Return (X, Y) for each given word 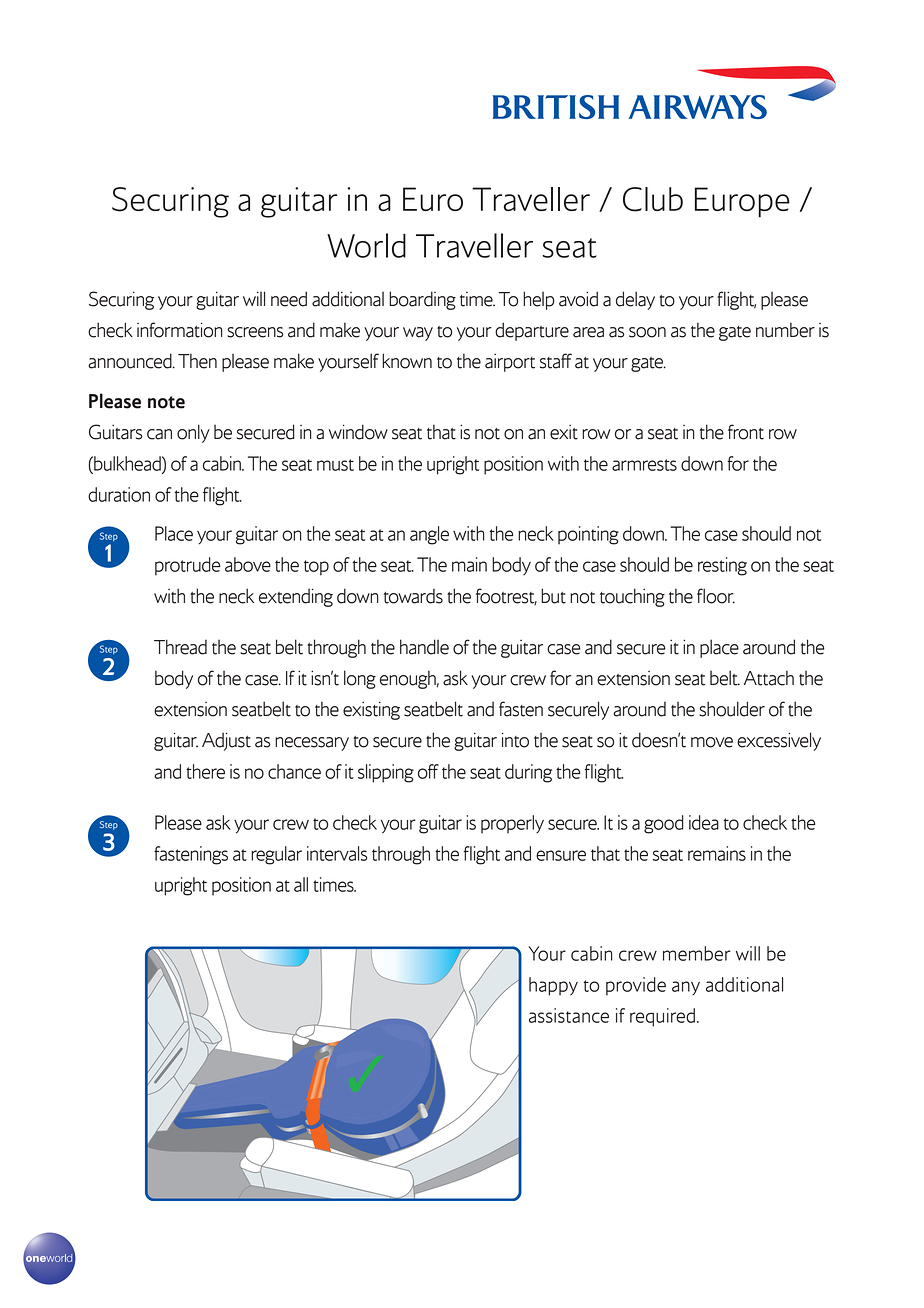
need (289, 299)
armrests (644, 465)
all (301, 884)
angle (429, 535)
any (686, 988)
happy (553, 986)
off (428, 771)
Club (653, 199)
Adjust (226, 741)
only (193, 433)
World (366, 245)
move (712, 742)
